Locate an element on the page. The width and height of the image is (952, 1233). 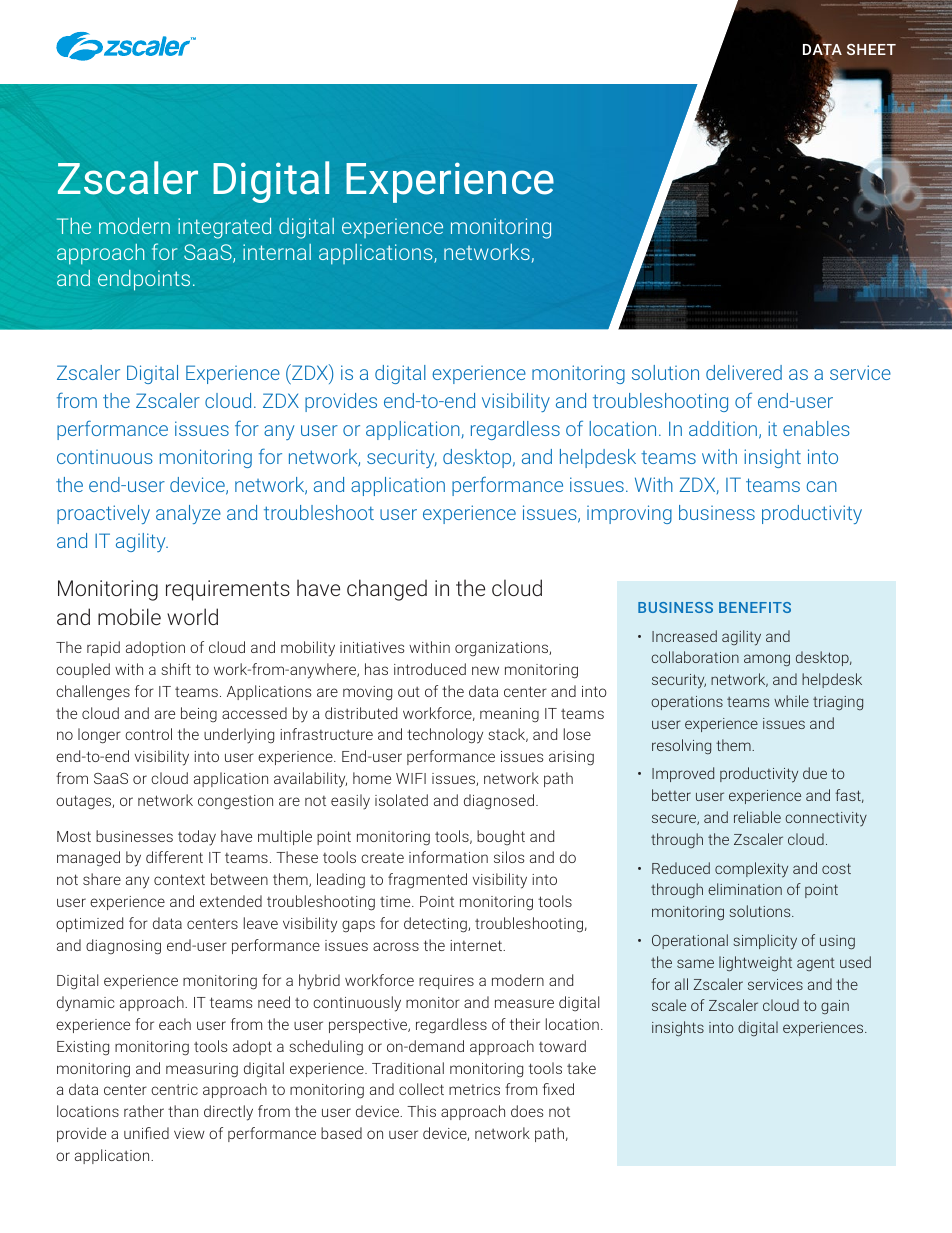
information is located at coordinates (448, 857).
